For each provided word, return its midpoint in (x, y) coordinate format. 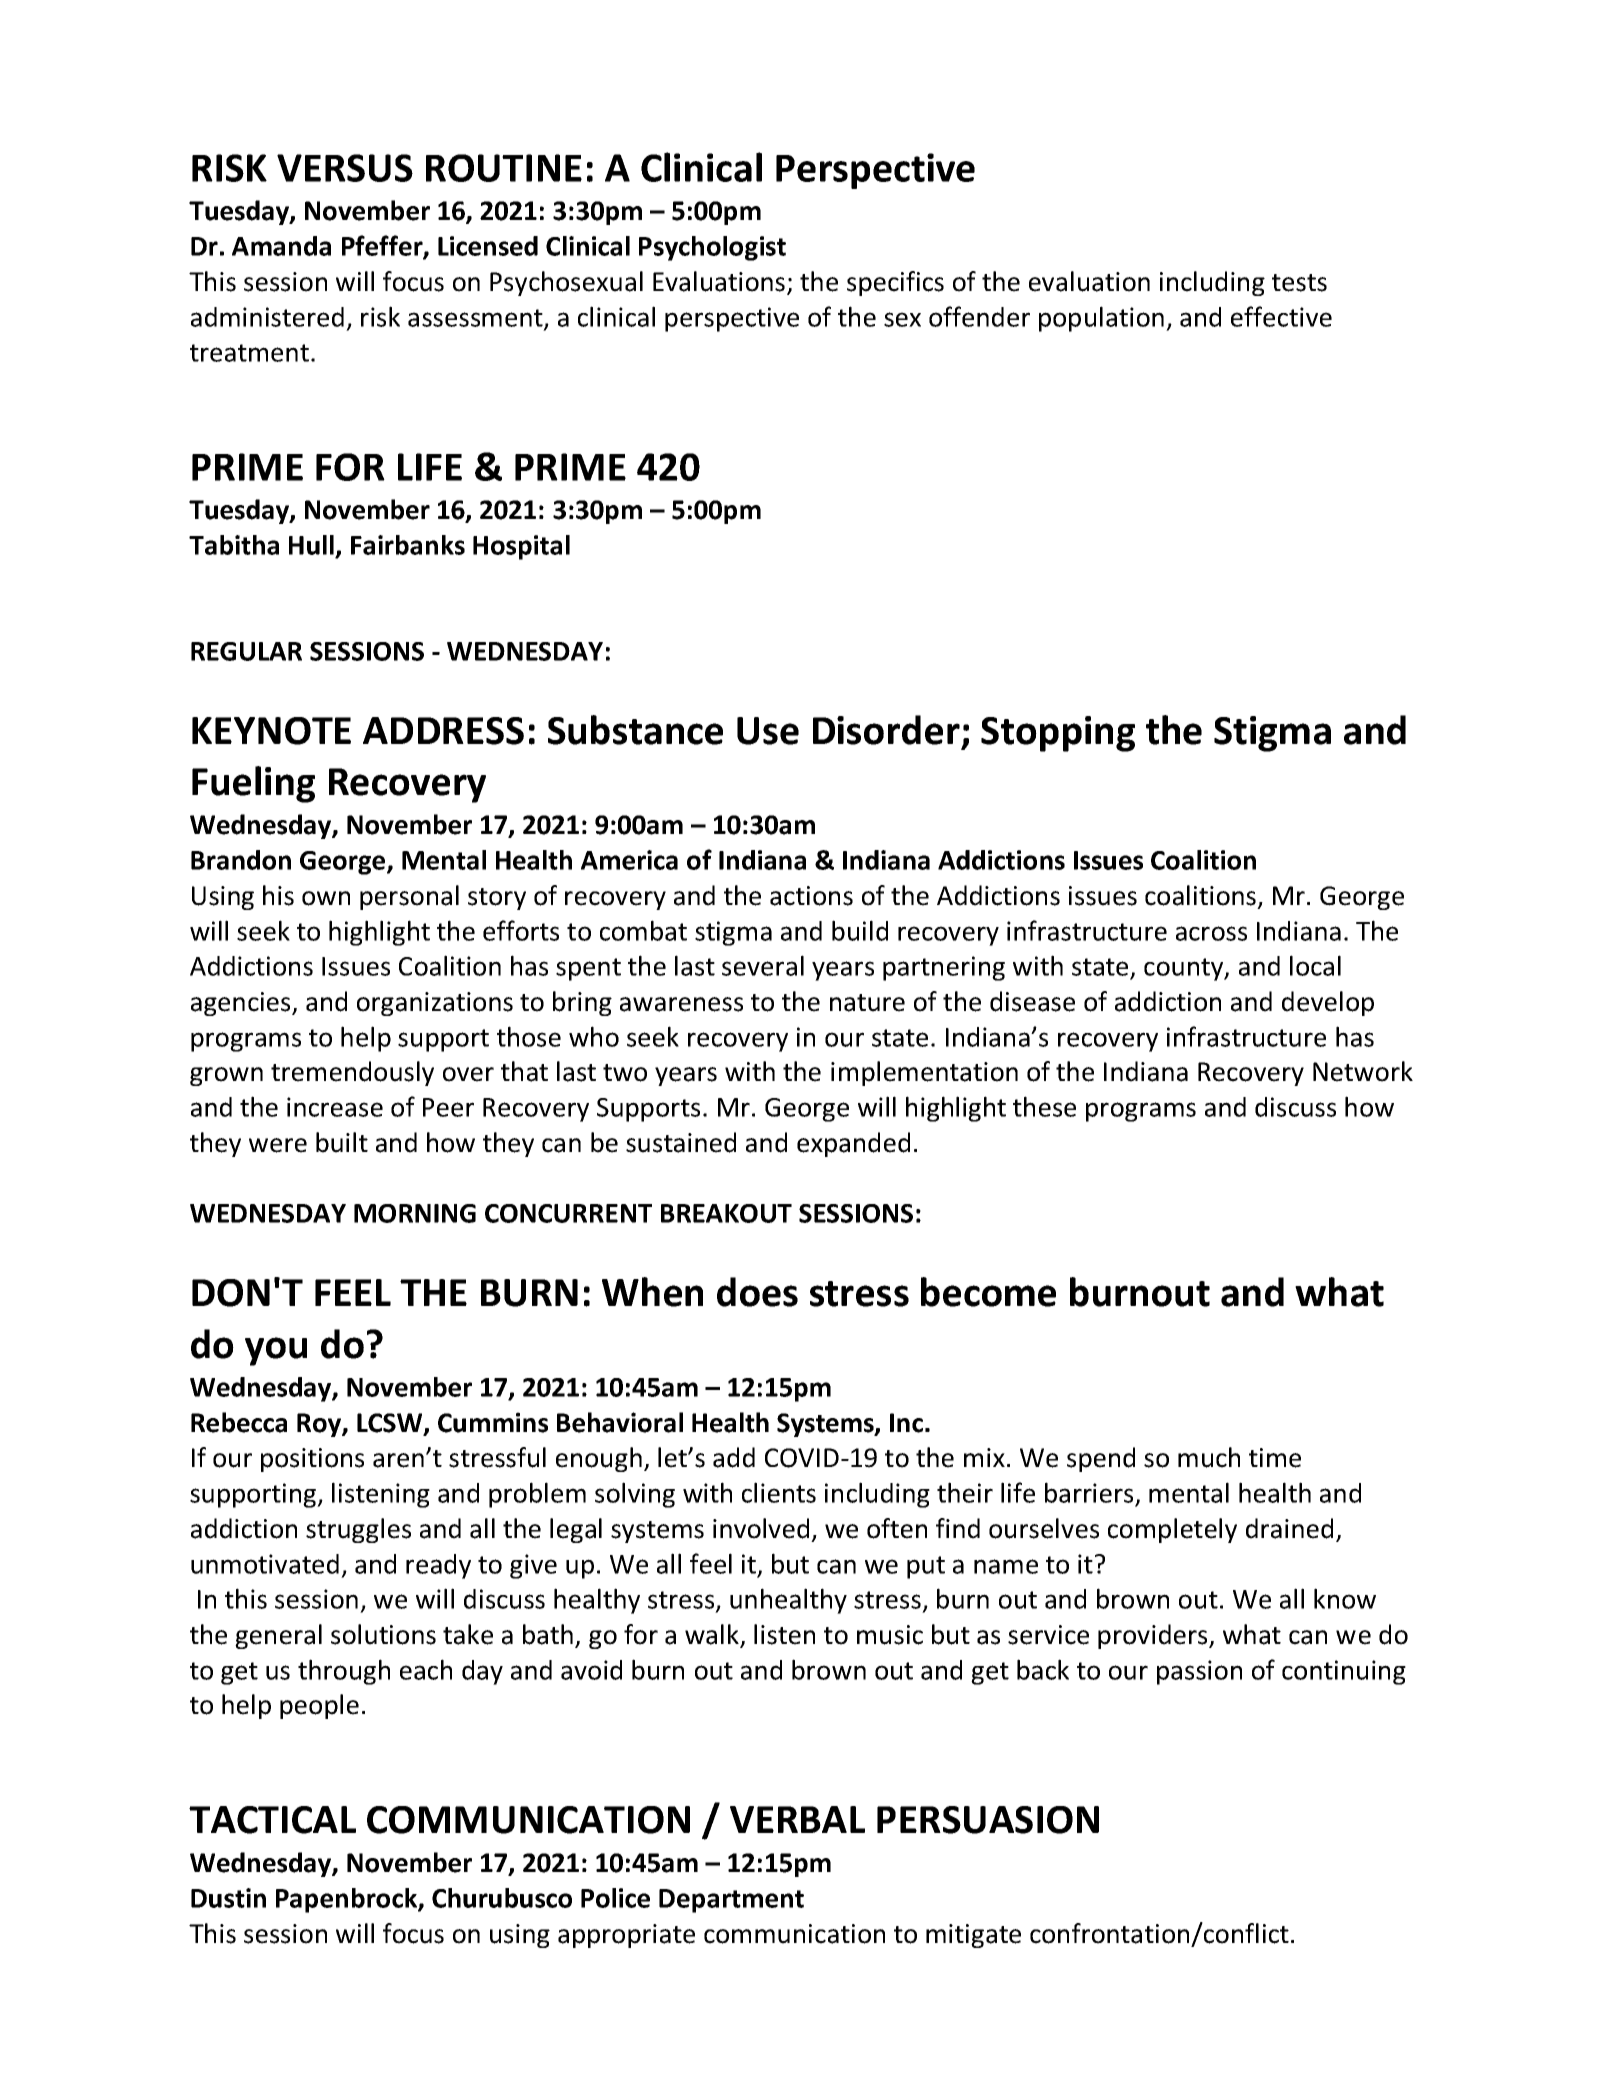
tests (1299, 283)
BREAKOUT (726, 1213)
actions (811, 896)
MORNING (415, 1213)
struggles (358, 1530)
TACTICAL (272, 1820)
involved (761, 1528)
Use (768, 731)
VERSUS (345, 168)
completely (1172, 1530)
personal (409, 897)
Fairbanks (408, 545)
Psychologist (712, 248)
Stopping (1058, 734)
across (1211, 933)
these (1044, 1106)
